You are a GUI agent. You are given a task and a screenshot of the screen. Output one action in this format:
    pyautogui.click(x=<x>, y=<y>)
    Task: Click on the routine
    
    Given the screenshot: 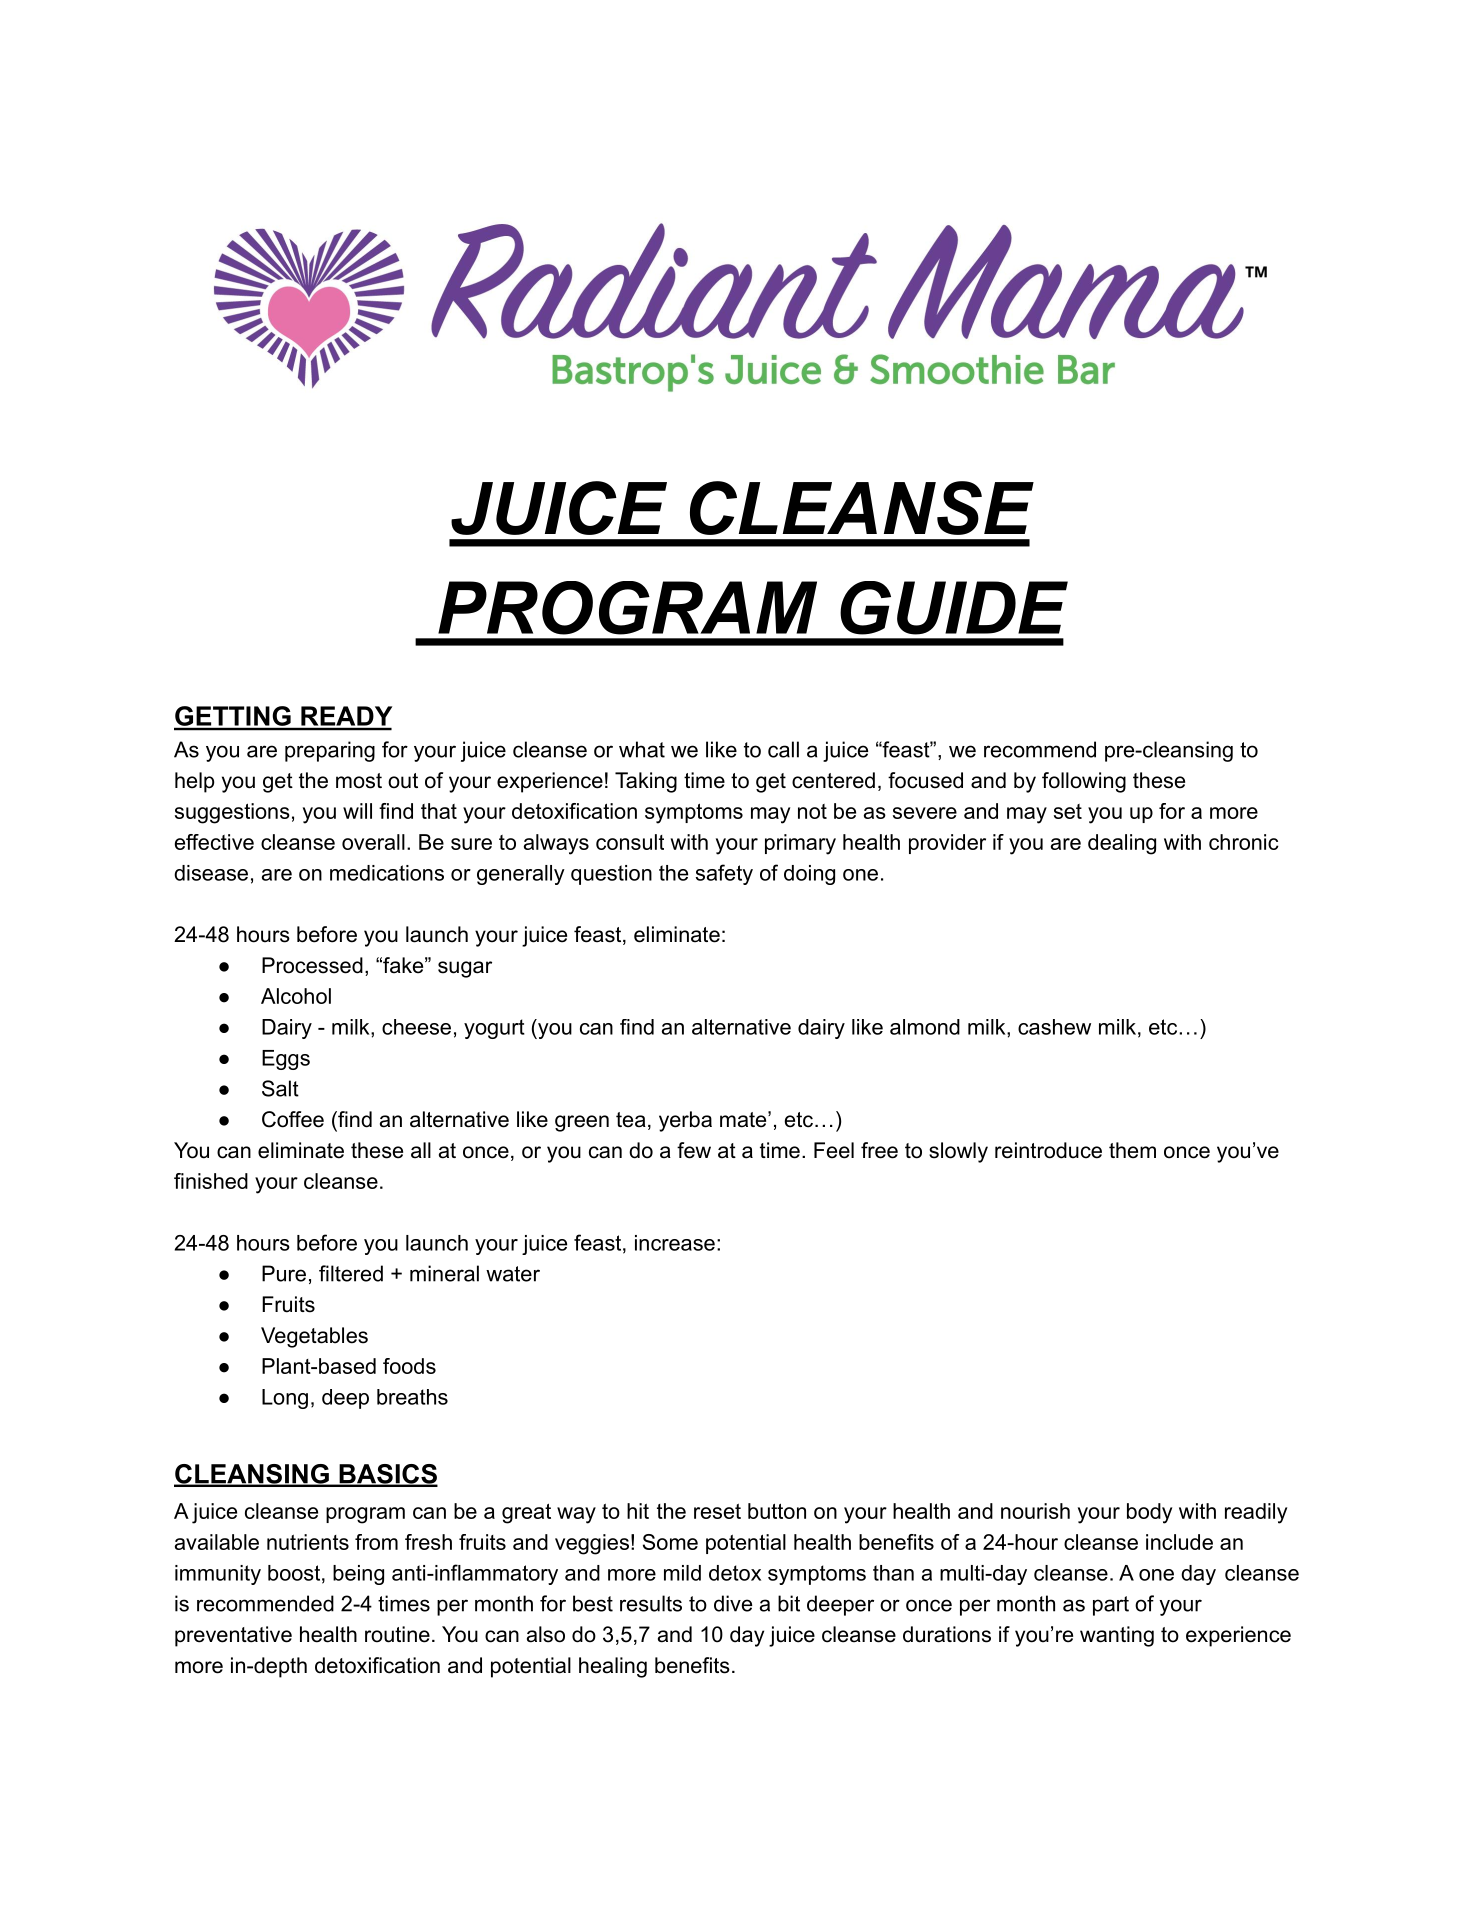 What is the action you would take?
    pyautogui.click(x=397, y=1634)
